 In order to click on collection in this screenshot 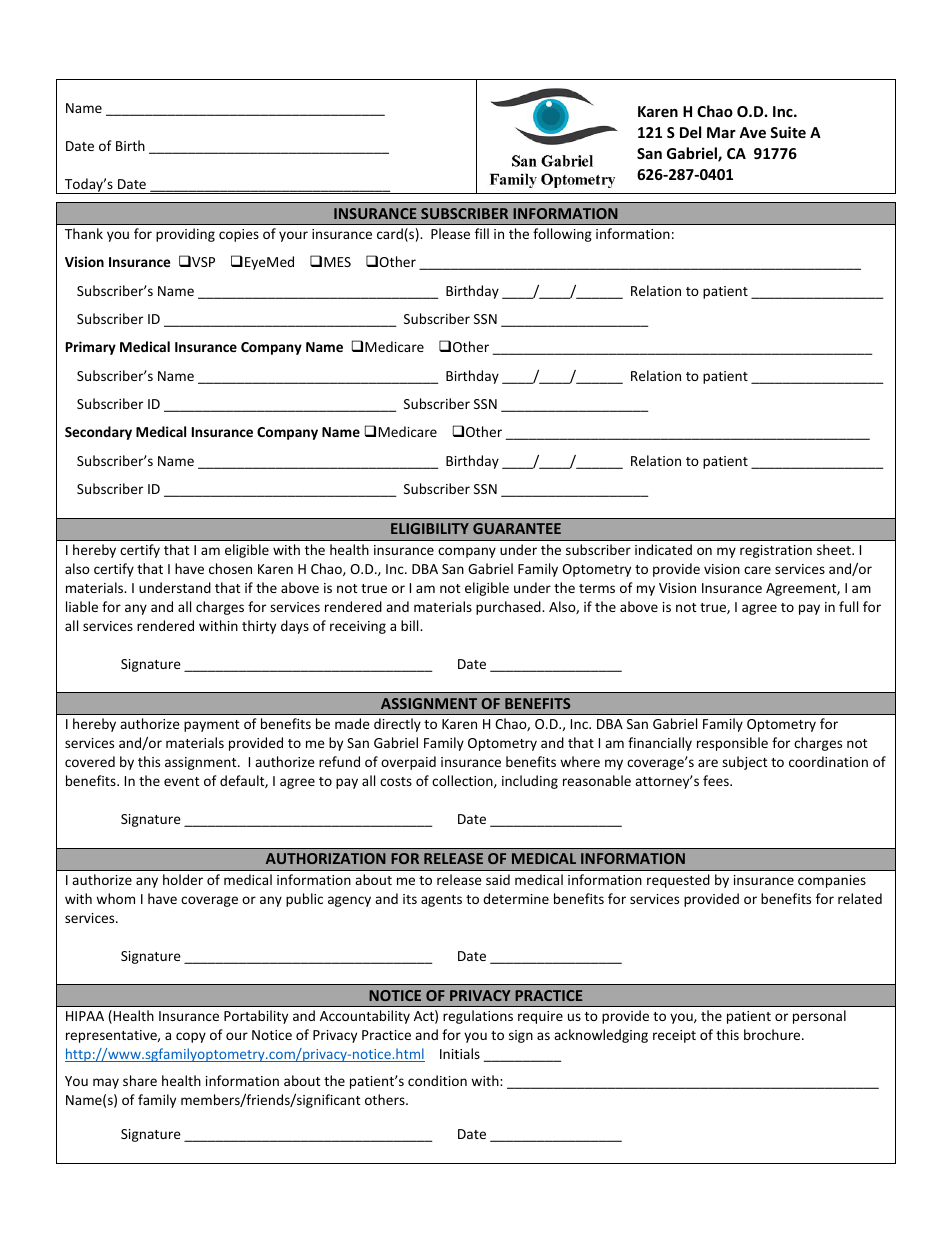, I will do `click(463, 781)`.
